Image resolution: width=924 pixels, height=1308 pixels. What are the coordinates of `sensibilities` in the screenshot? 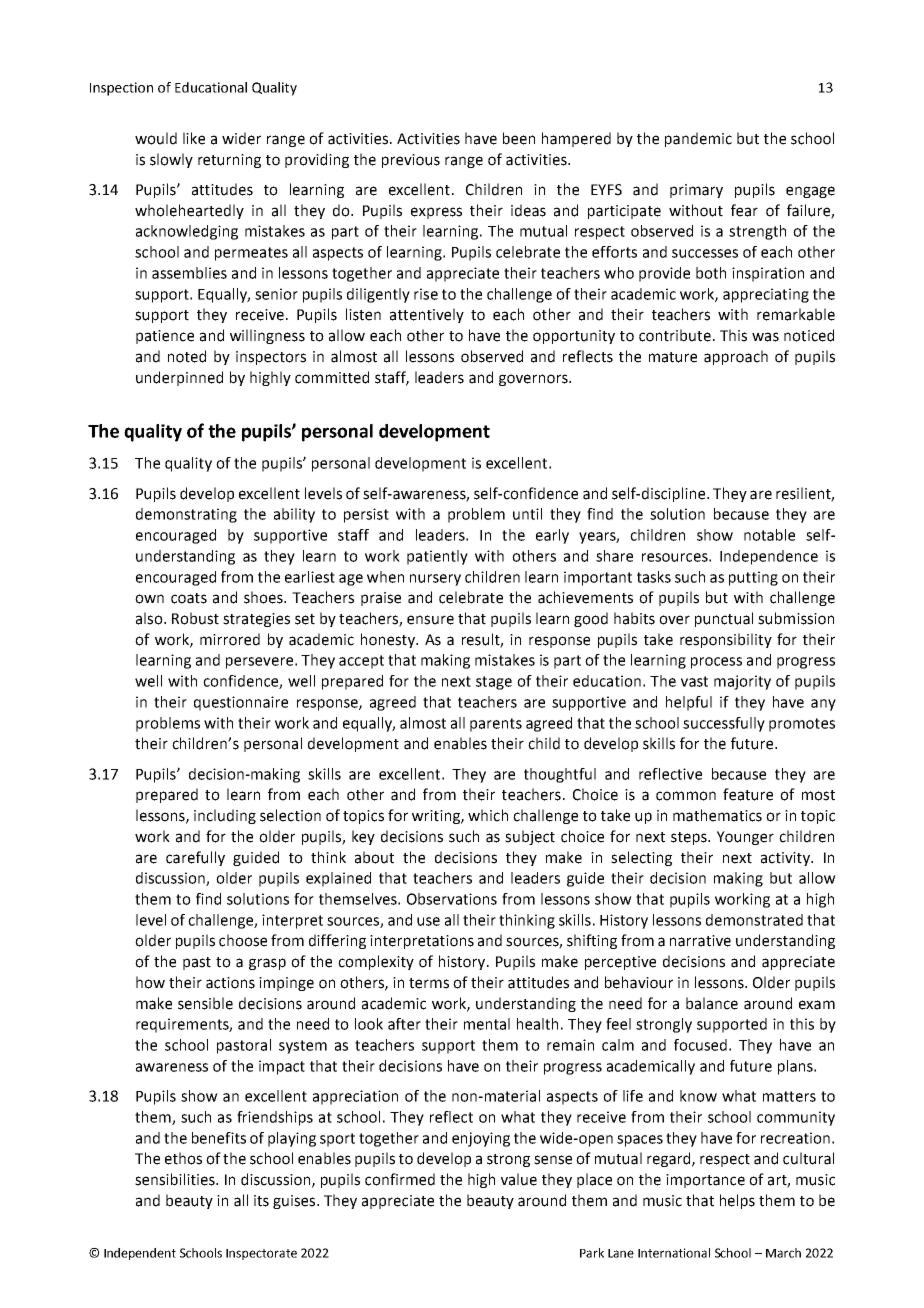 It's located at (176, 1179).
